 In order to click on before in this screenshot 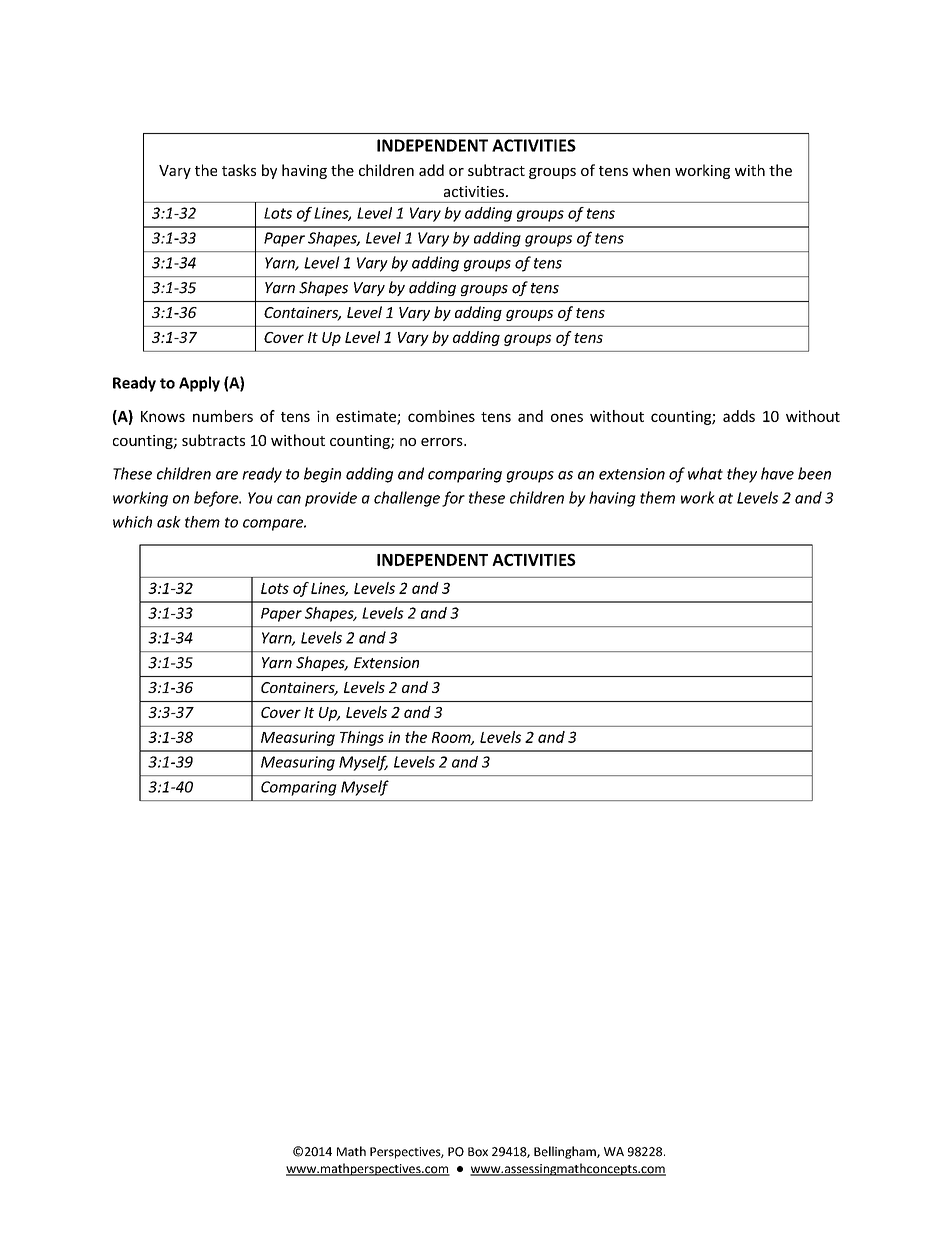, I will do `click(217, 499)`.
